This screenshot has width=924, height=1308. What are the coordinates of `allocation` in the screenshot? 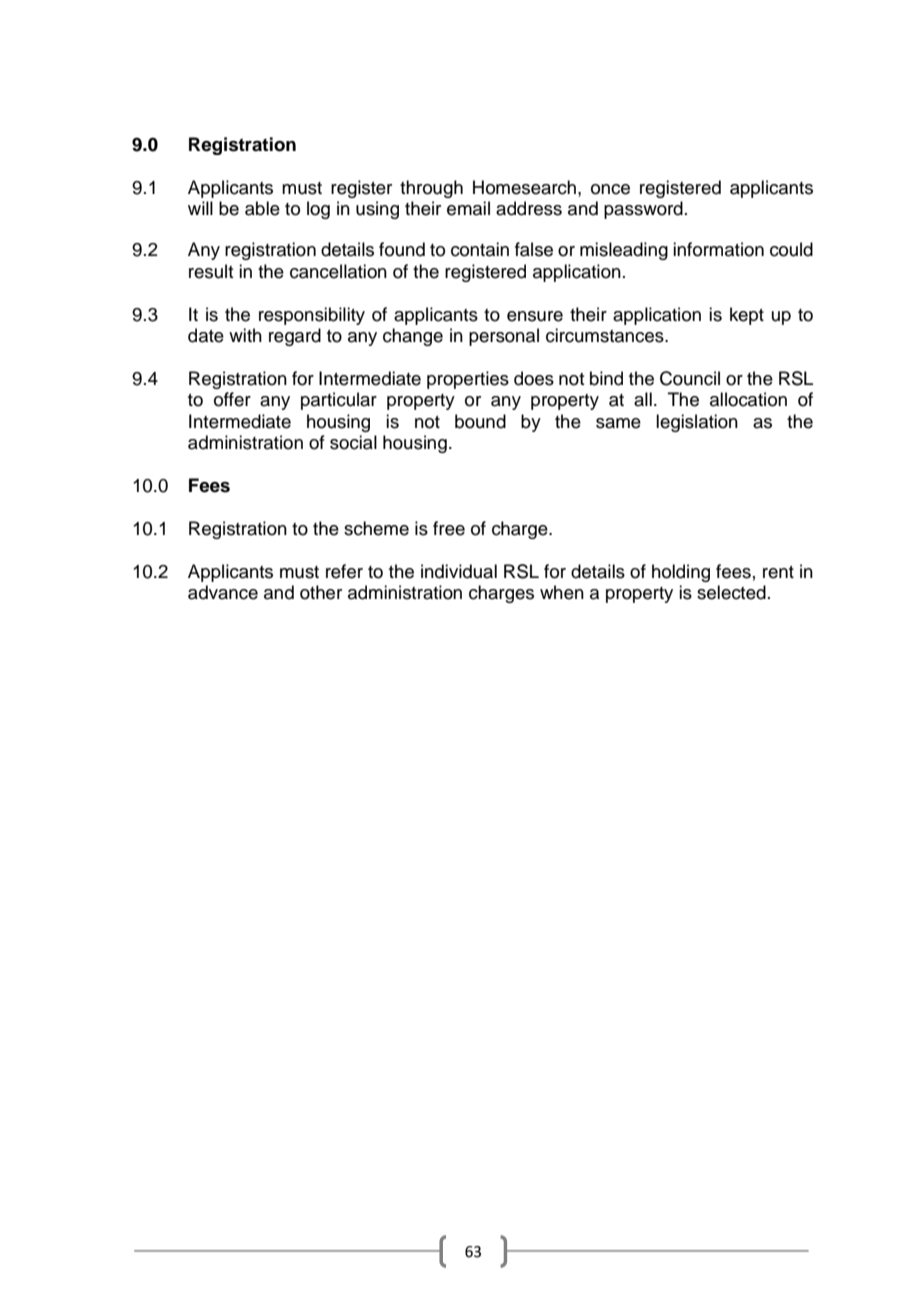 It's located at (748, 399).
